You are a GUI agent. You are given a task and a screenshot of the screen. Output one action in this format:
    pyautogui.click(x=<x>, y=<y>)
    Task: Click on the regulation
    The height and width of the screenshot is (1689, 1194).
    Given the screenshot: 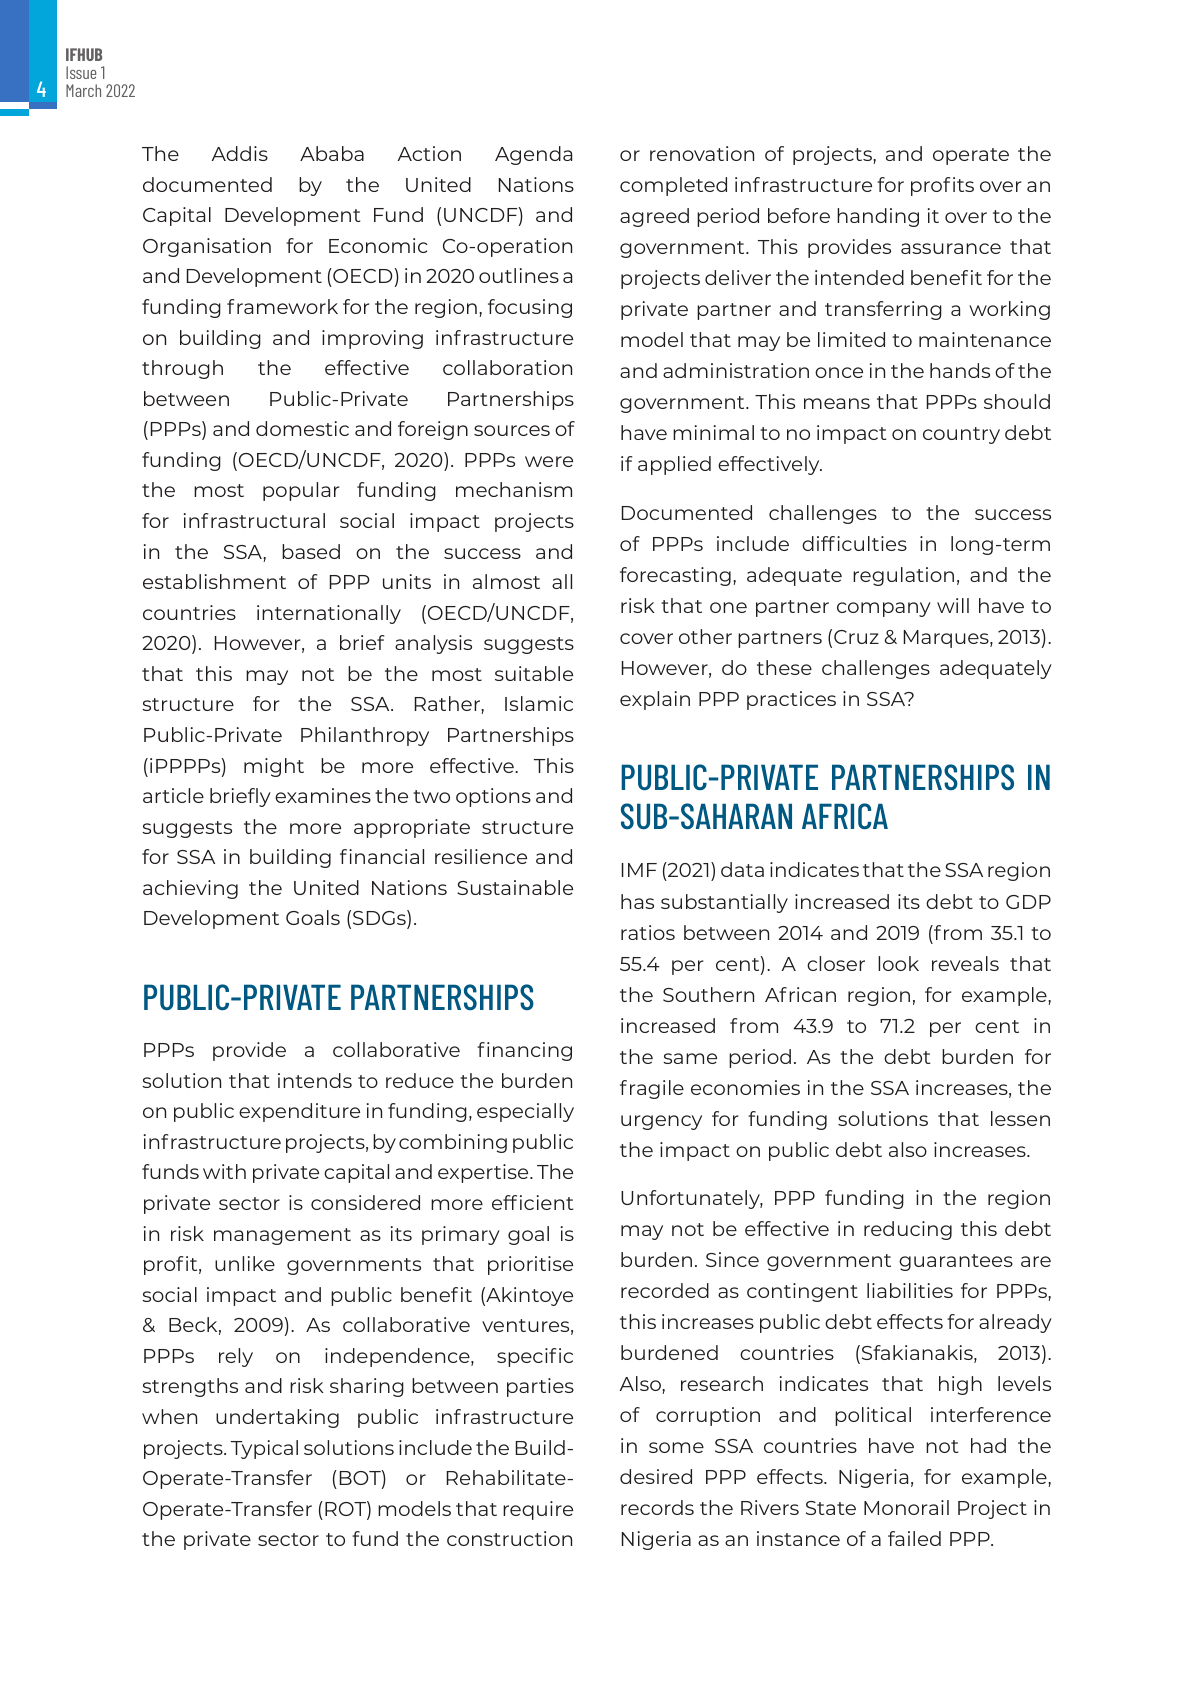 What is the action you would take?
    pyautogui.click(x=903, y=576)
